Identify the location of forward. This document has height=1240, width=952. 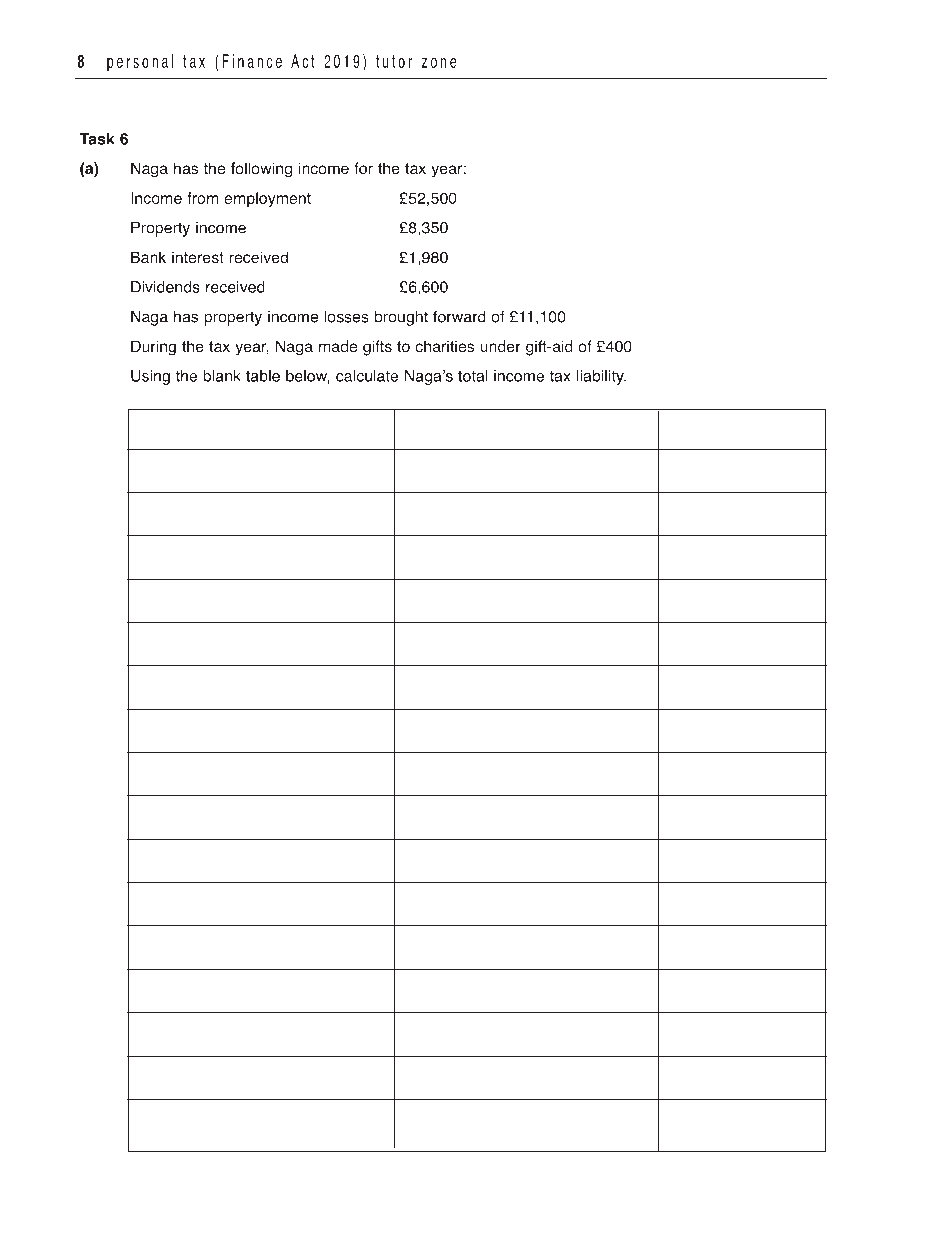
(459, 316).
